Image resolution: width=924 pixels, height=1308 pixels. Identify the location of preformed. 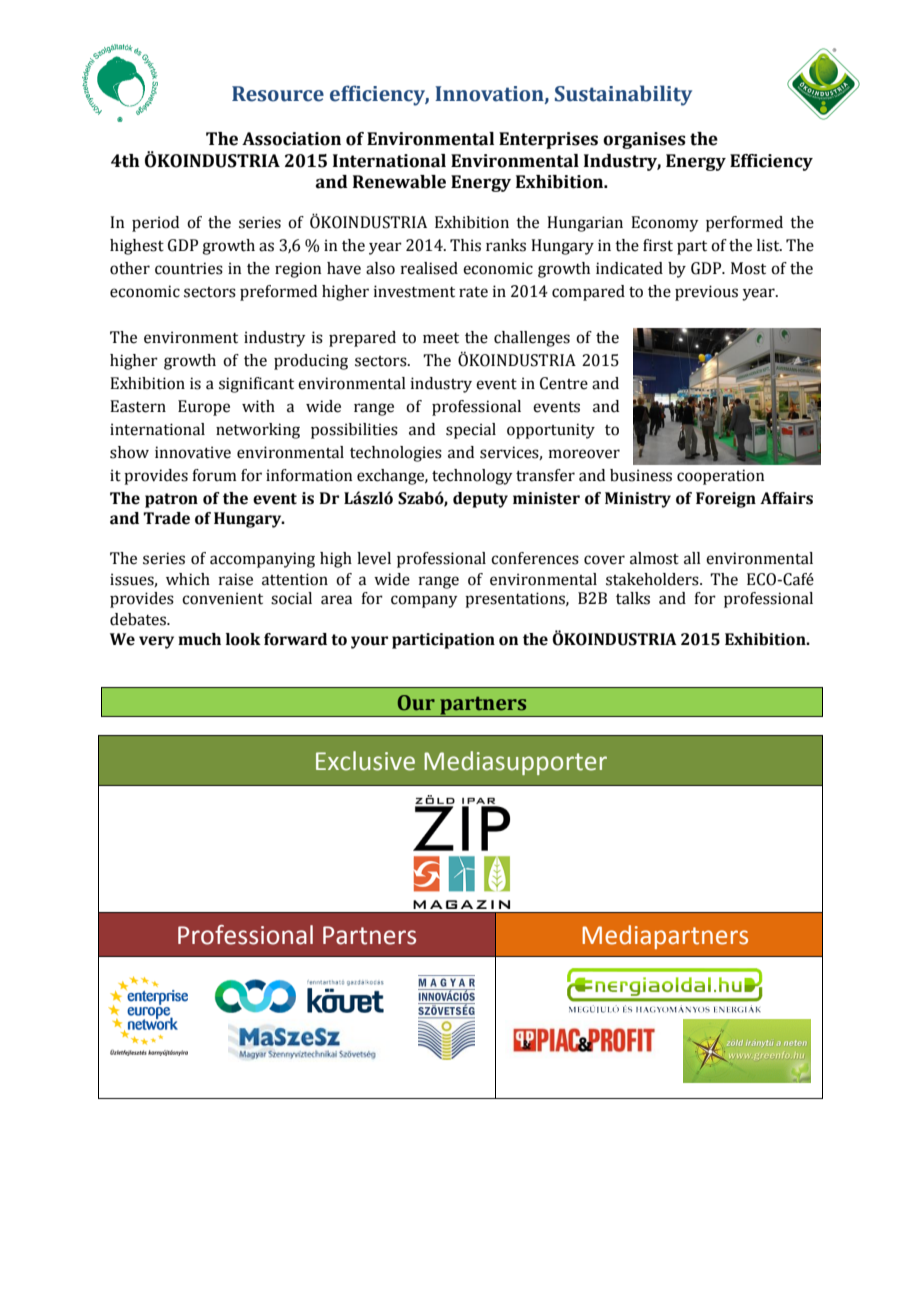
(278, 293).
